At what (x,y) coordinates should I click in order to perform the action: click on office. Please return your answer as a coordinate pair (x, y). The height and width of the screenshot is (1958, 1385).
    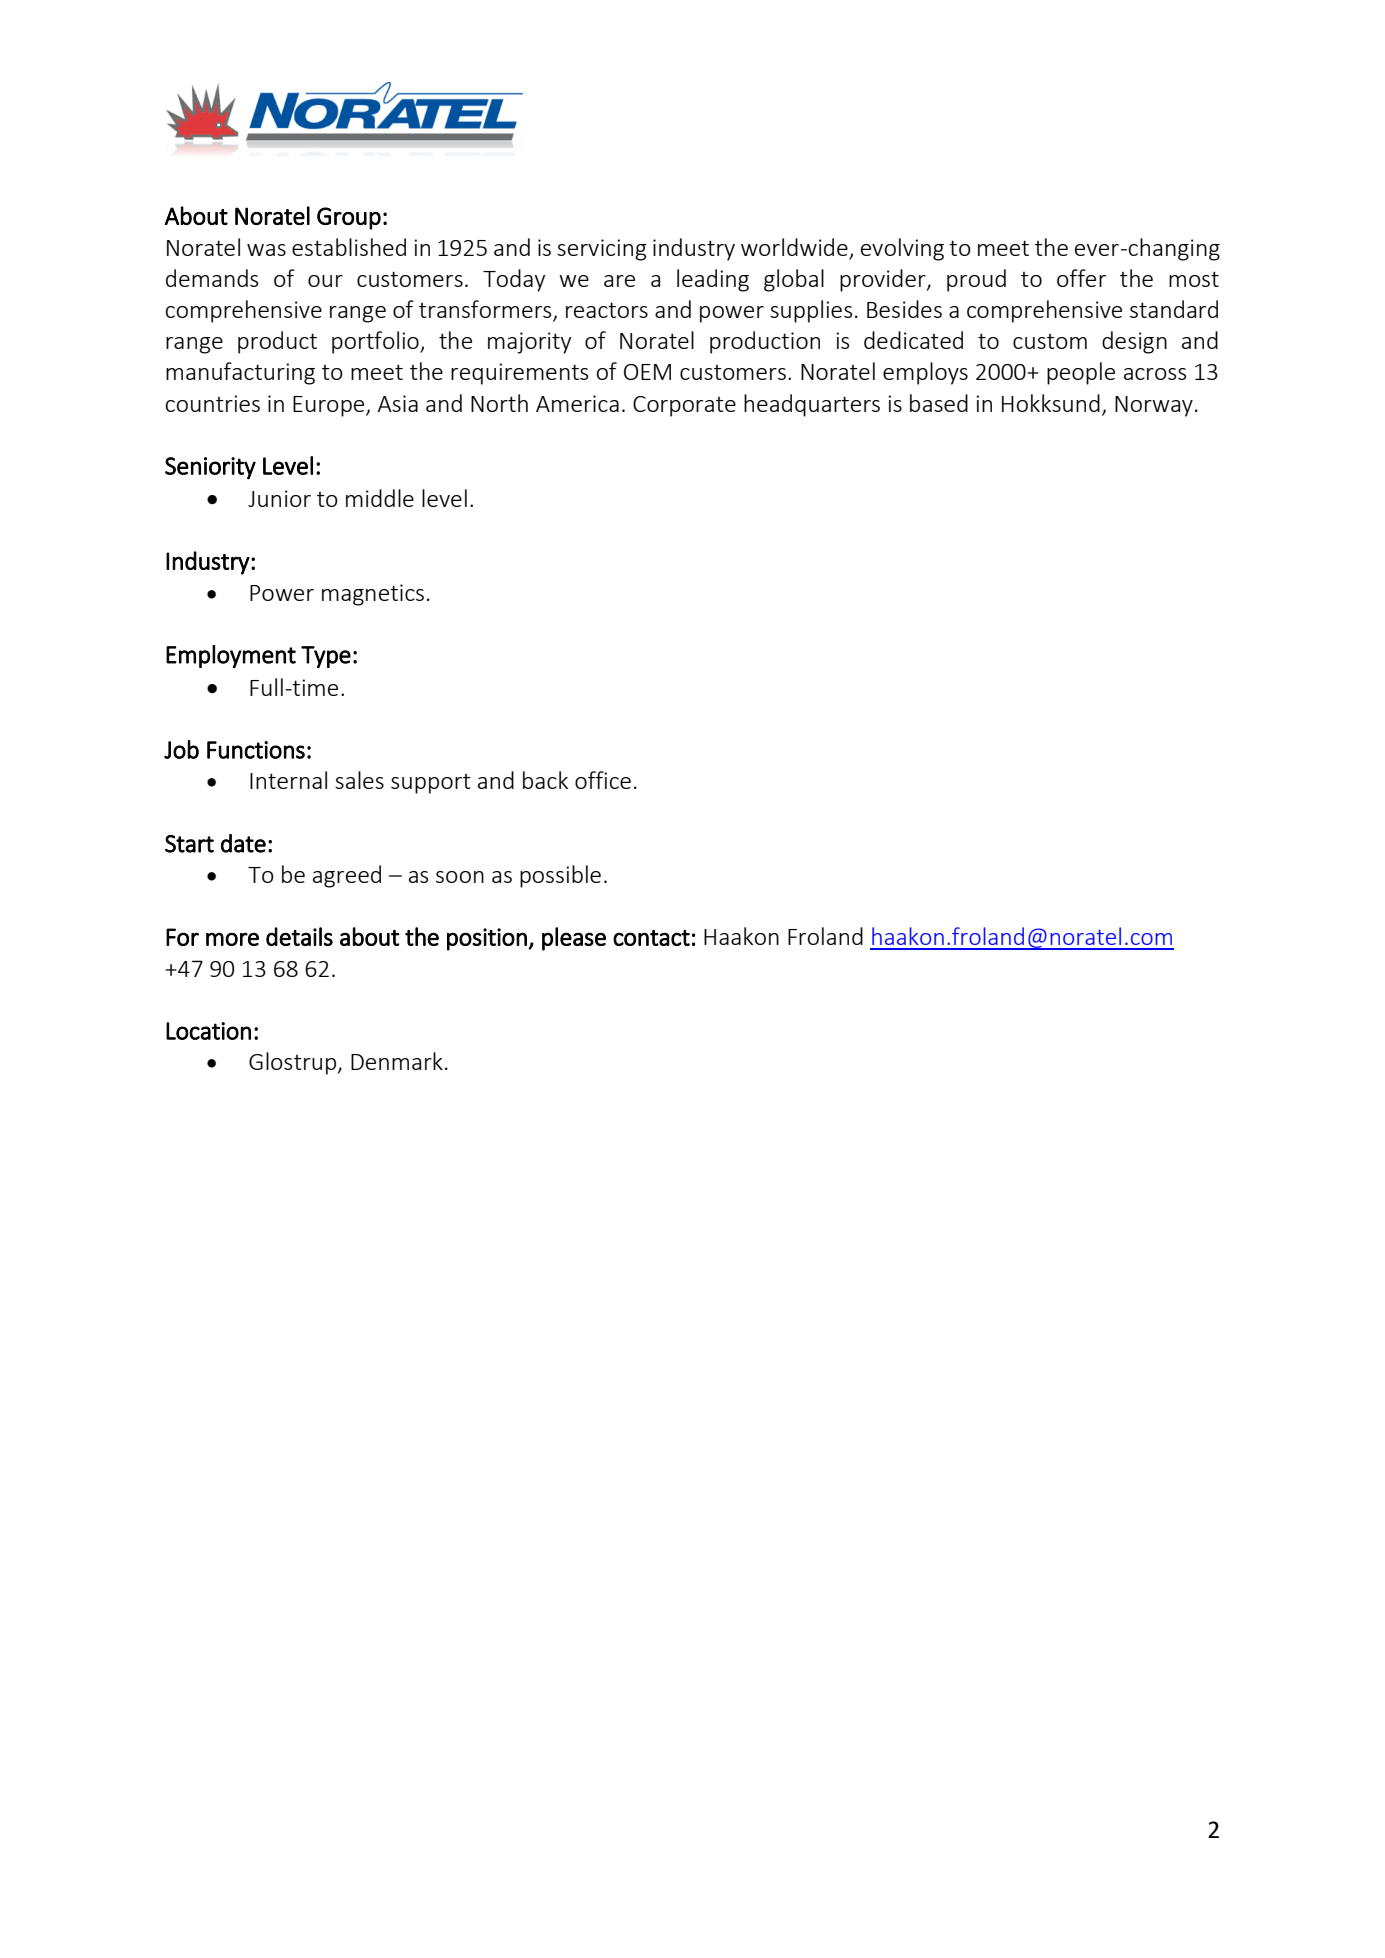
    Looking at the image, I should click on (603, 780).
